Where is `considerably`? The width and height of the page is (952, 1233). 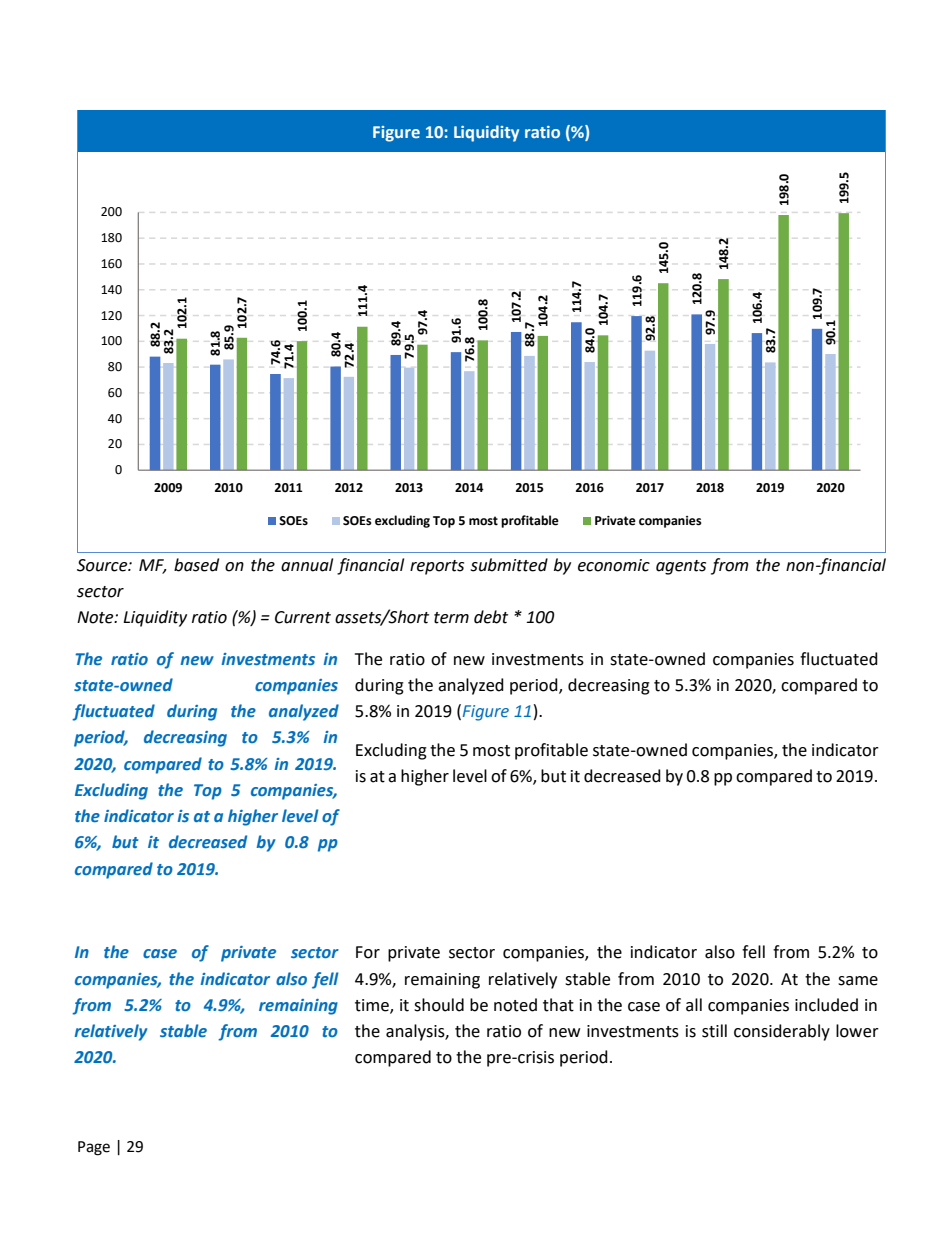
considerably is located at coordinates (782, 1032).
